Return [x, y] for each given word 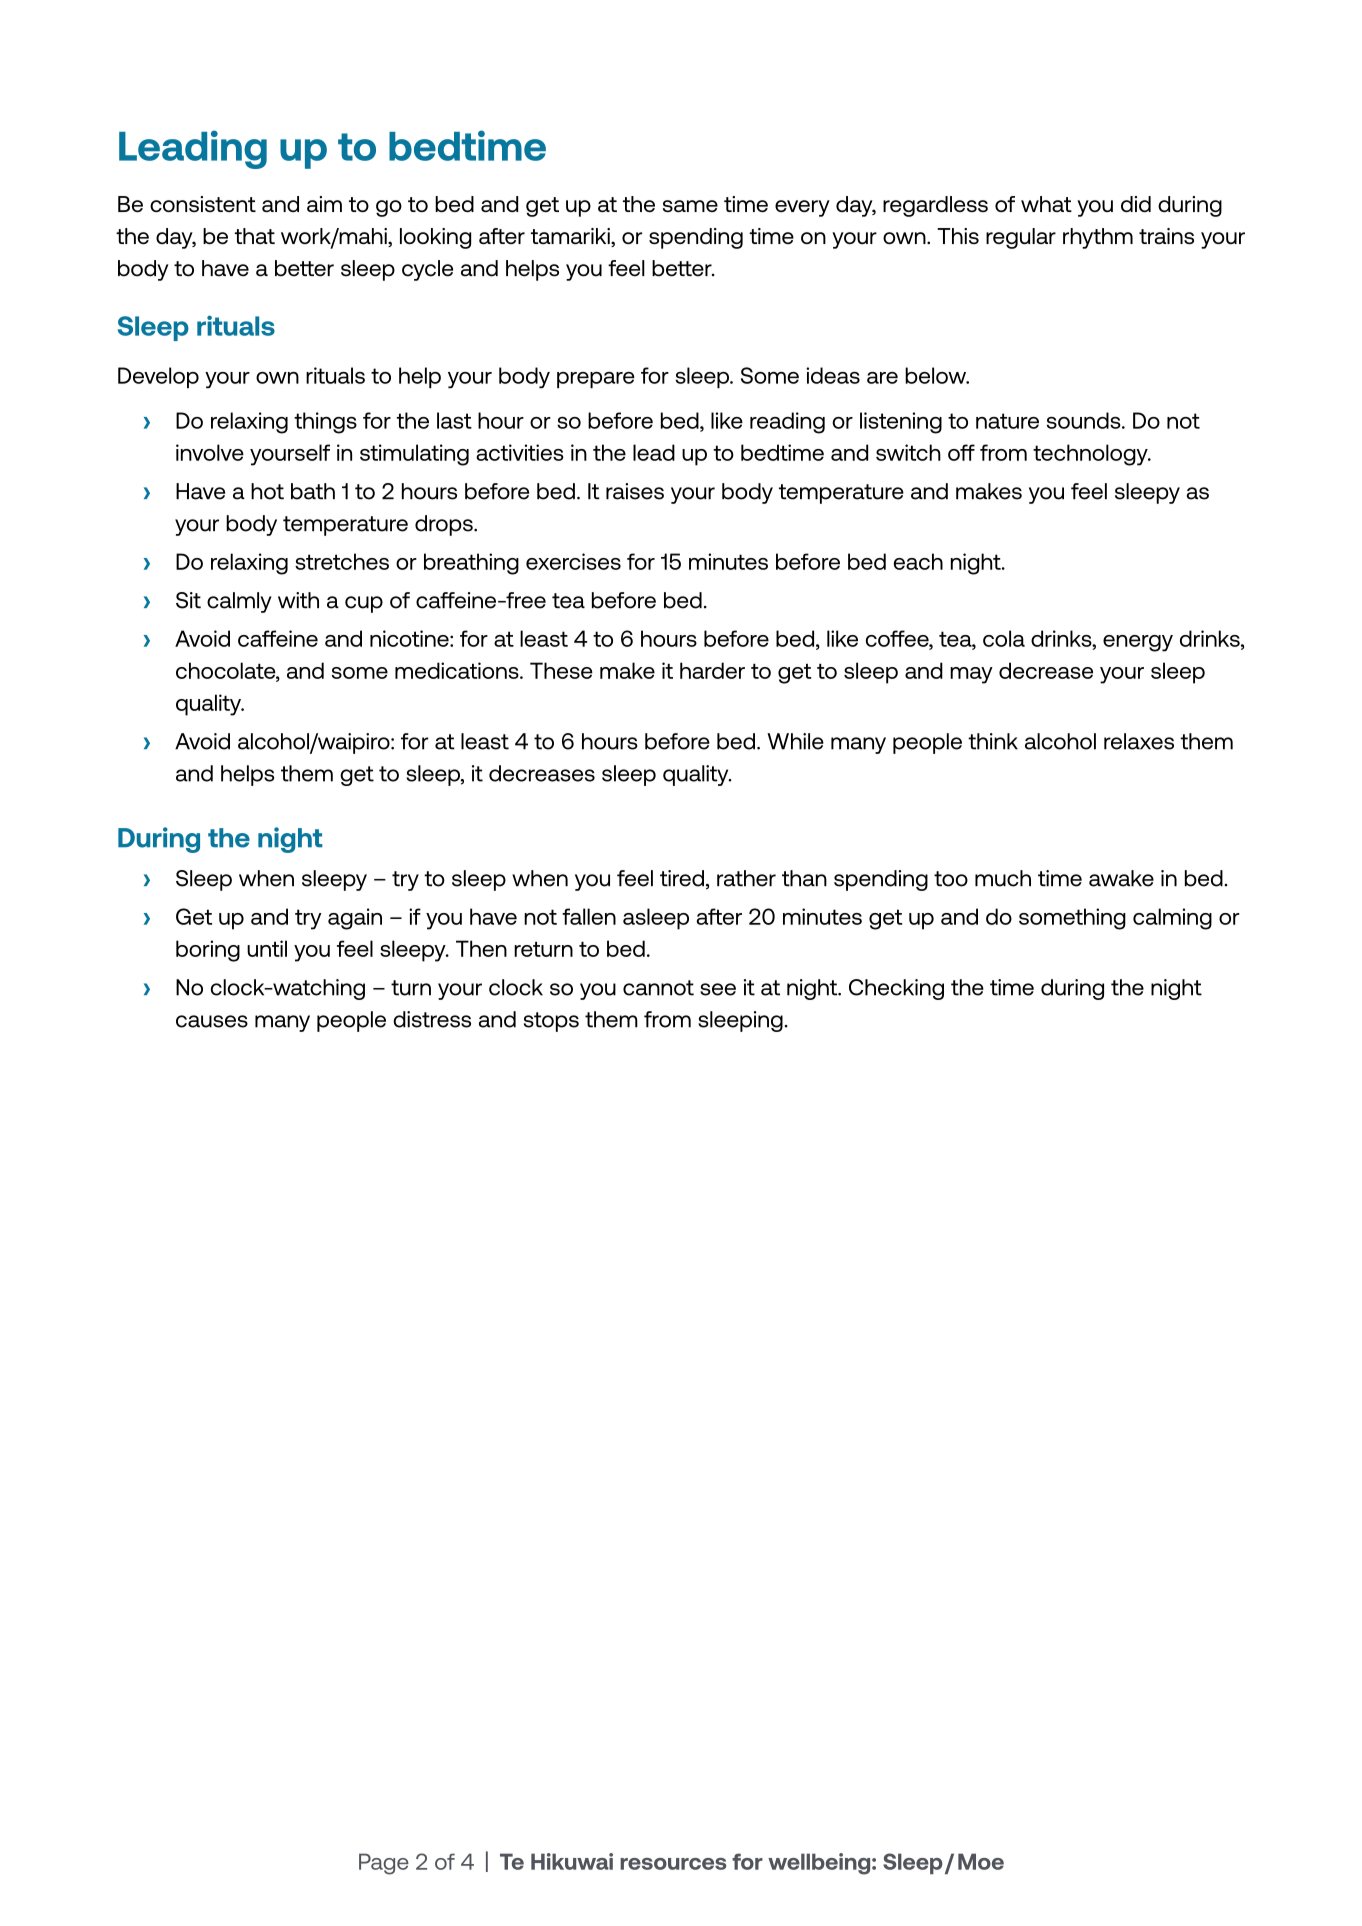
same [690, 206]
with [298, 600]
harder [712, 670]
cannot [658, 988]
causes [212, 1021]
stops [551, 1022]
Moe [981, 1861]
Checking [896, 989]
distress [432, 1019]
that [255, 236]
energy [1138, 643]
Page [384, 1864]
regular [1021, 238]
